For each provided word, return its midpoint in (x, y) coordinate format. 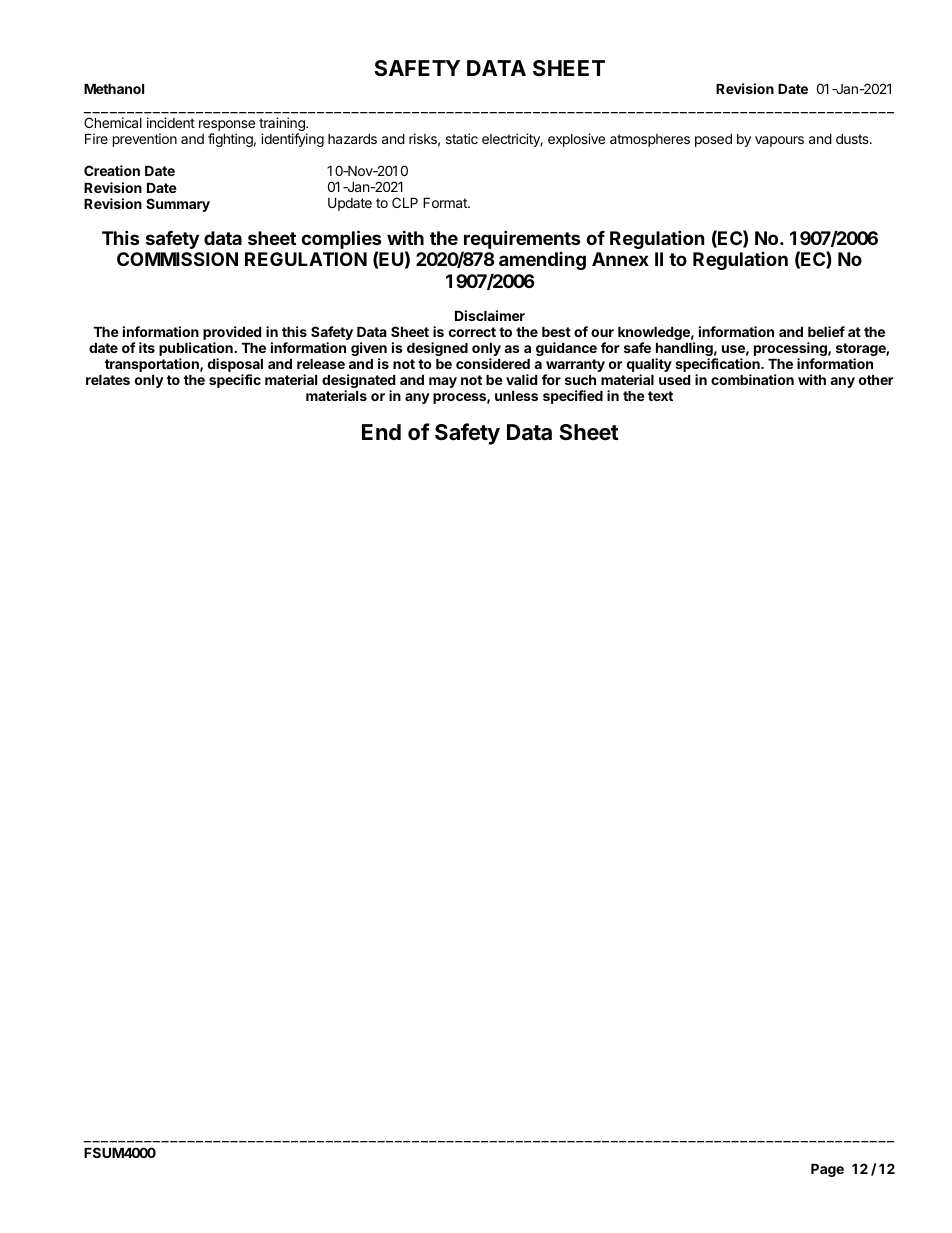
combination (752, 379)
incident (171, 122)
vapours (779, 141)
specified (573, 397)
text (660, 396)
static (462, 138)
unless (516, 396)
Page (827, 1170)
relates (108, 380)
